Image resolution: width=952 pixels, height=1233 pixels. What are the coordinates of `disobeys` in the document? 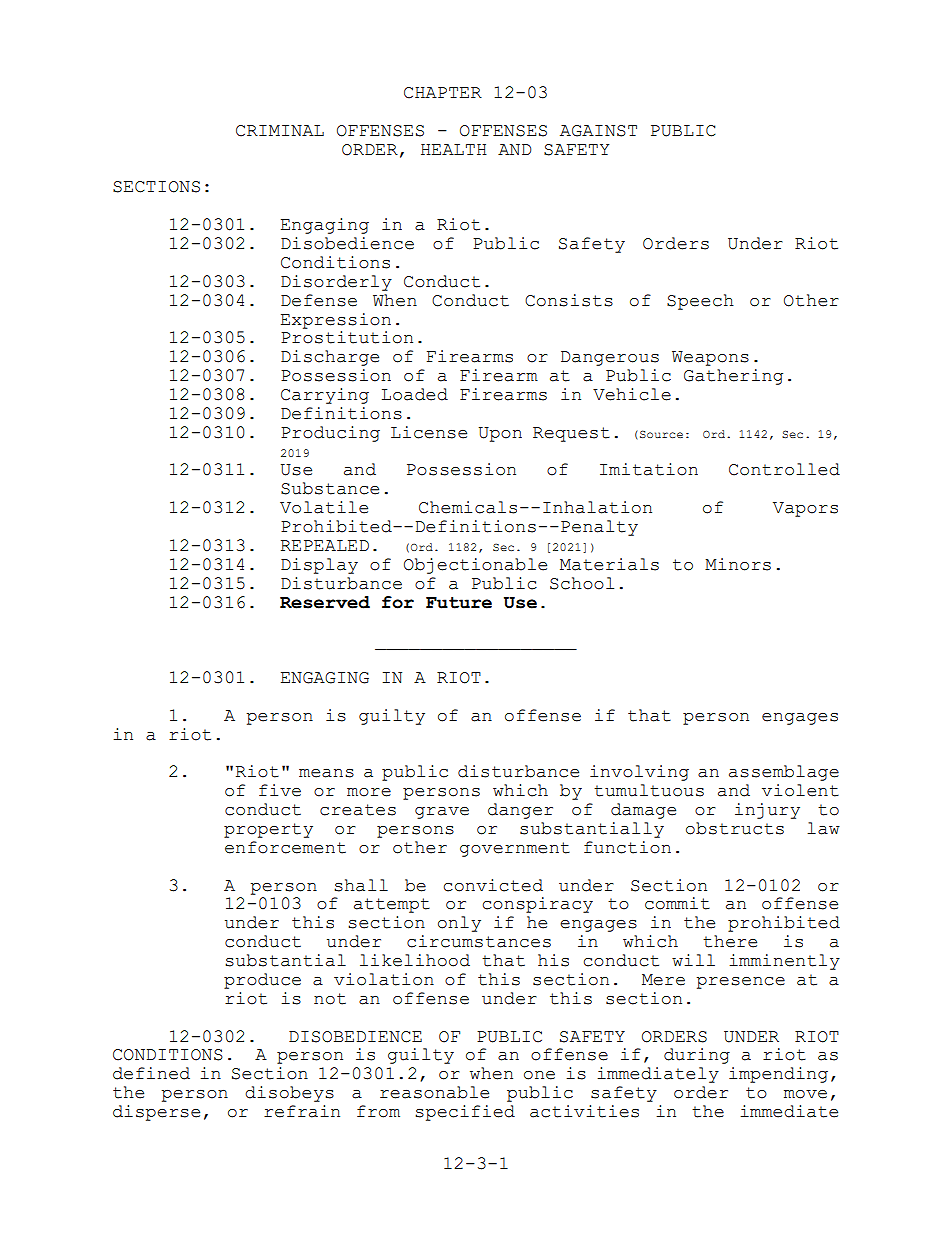 It's located at (289, 1094).
